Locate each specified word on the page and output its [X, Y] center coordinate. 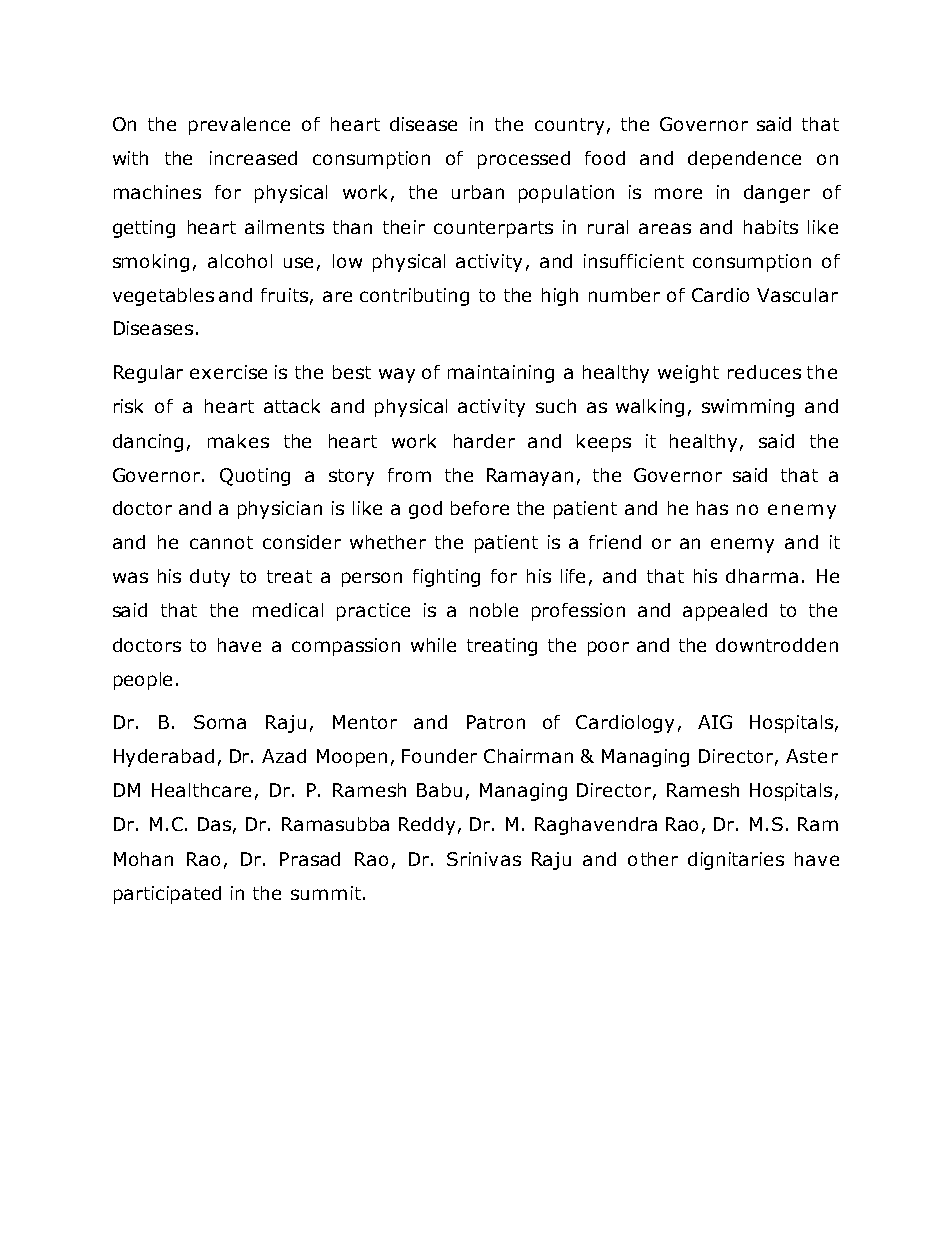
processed [524, 160]
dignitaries [736, 861]
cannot [221, 542]
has [712, 508]
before [480, 508]
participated [167, 895]
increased [253, 158]
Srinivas [484, 859]
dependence [744, 160]
